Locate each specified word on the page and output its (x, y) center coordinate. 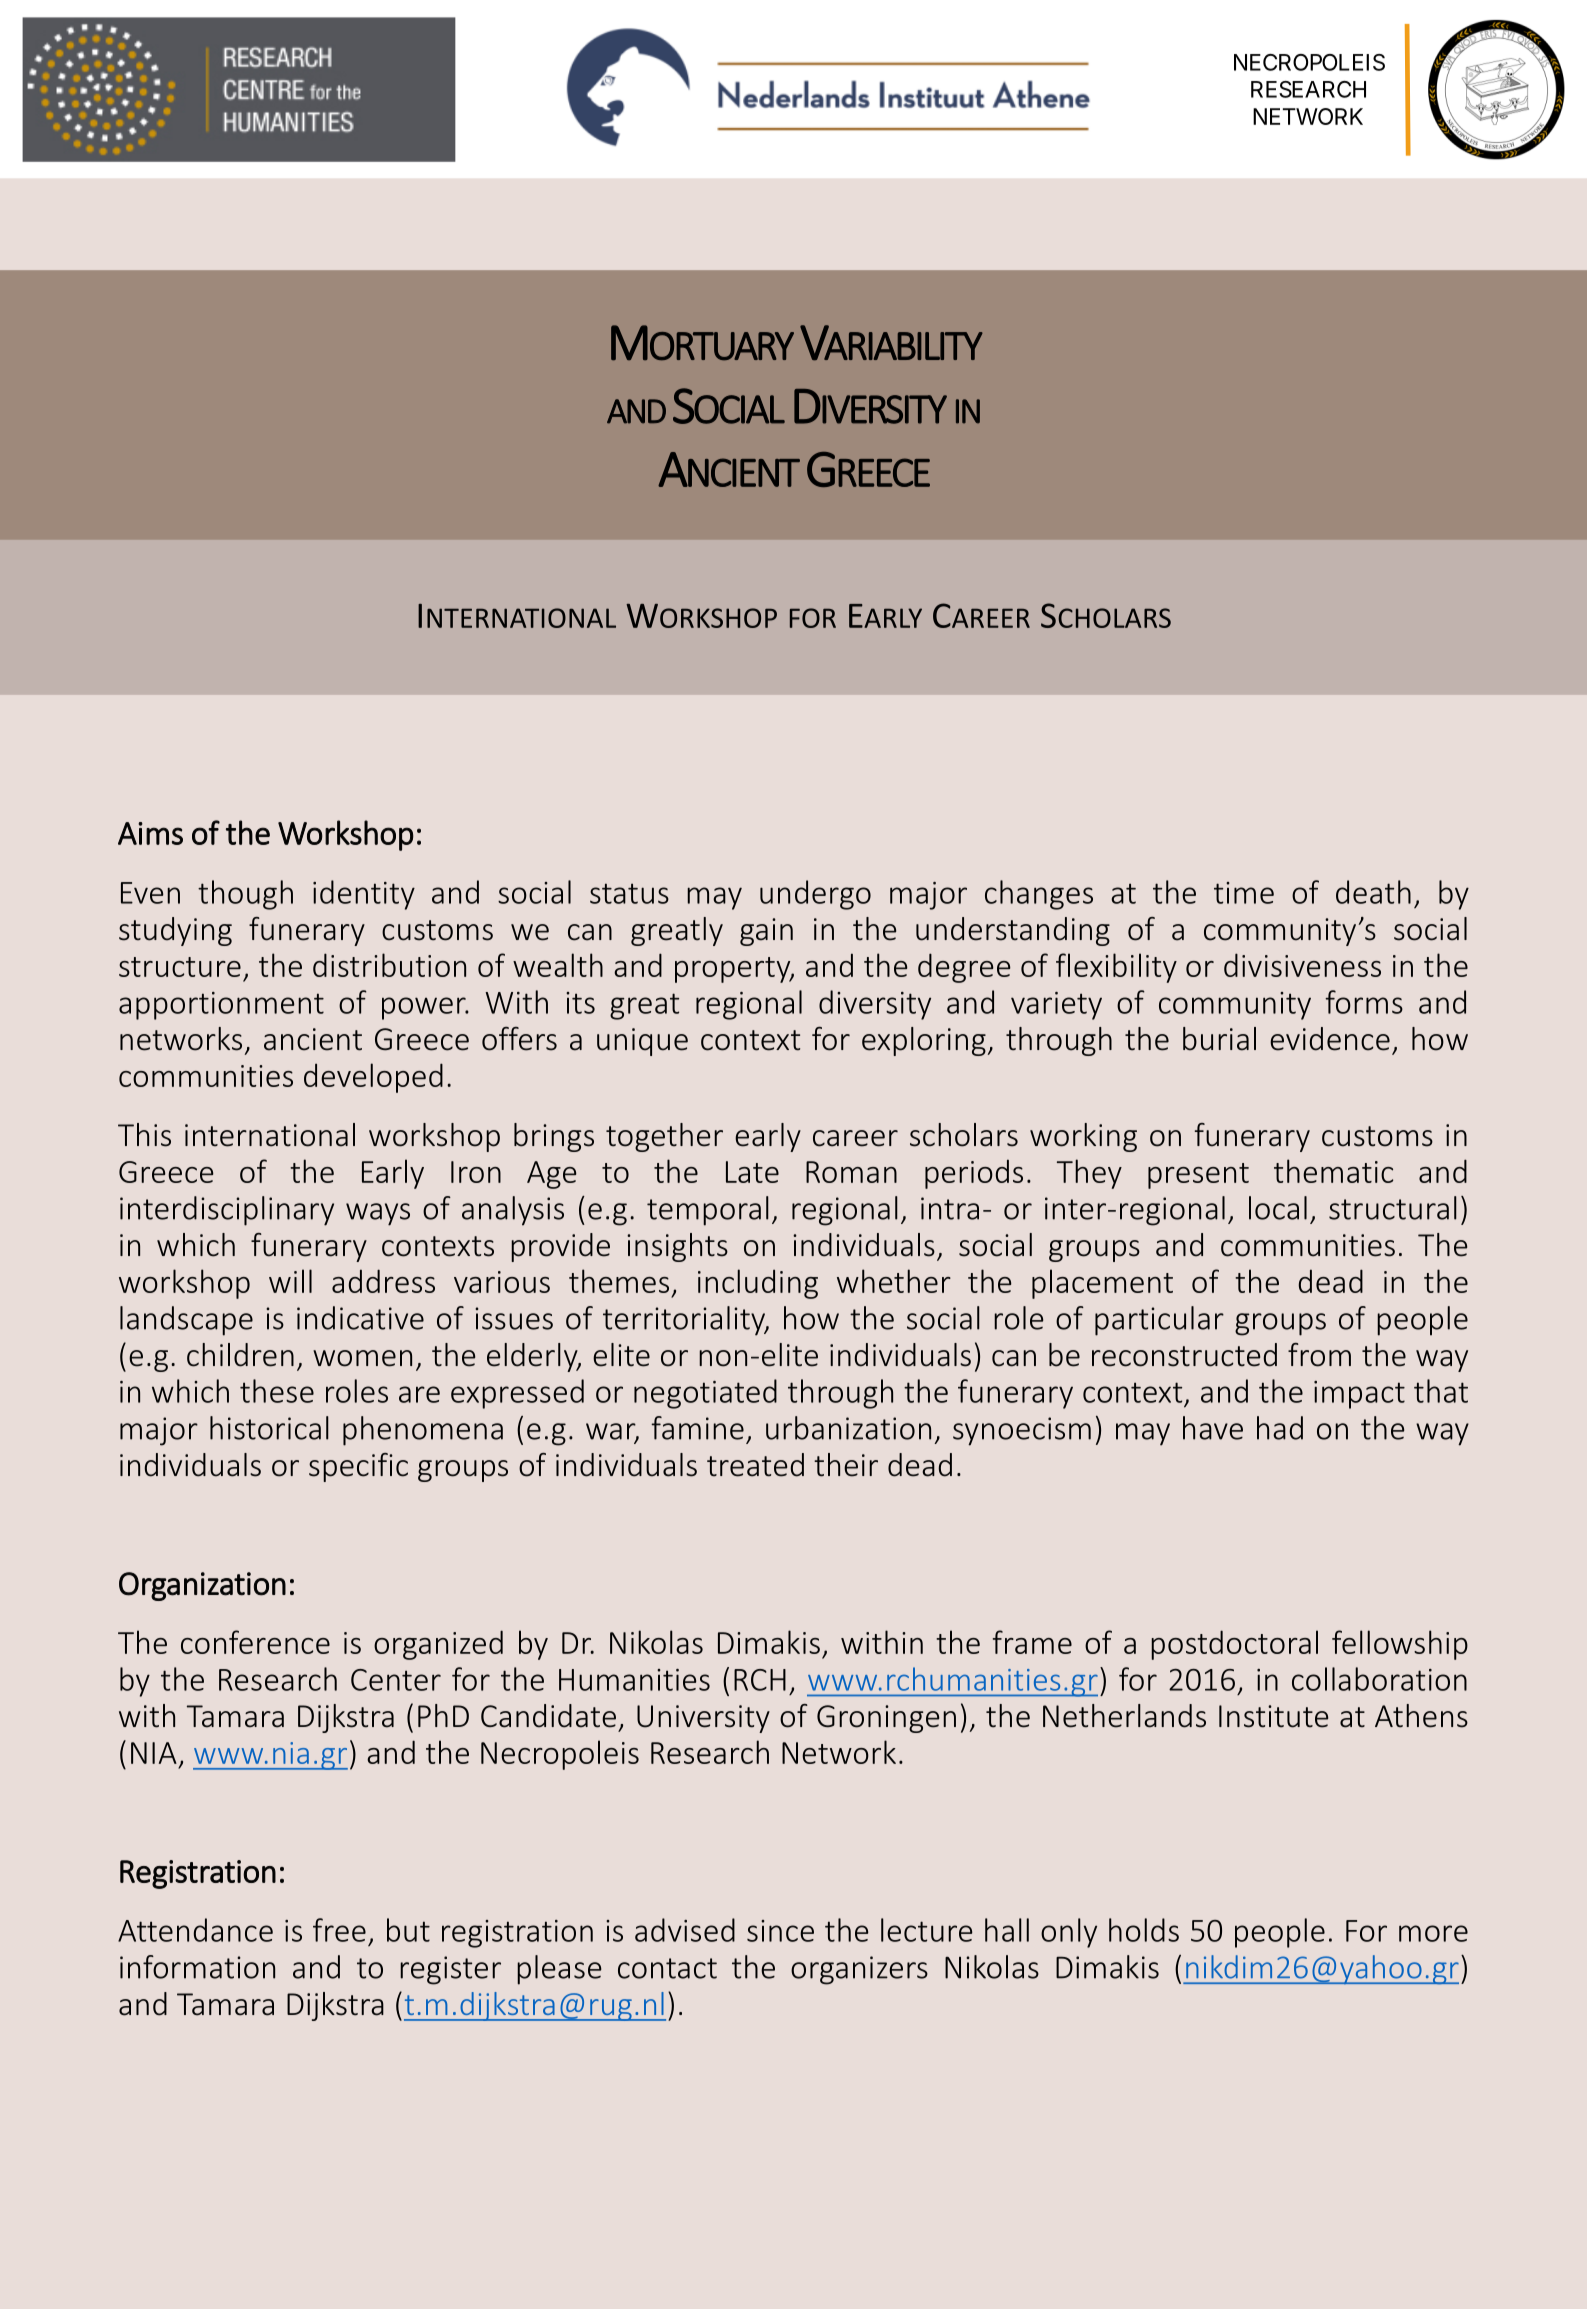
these (277, 1391)
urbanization (848, 1428)
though (245, 895)
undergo (815, 895)
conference (255, 1642)
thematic (1333, 1171)
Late (752, 1172)
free (339, 1930)
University (703, 1719)
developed (373, 1078)
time (1244, 893)
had (1280, 1428)
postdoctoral (1234, 1645)
